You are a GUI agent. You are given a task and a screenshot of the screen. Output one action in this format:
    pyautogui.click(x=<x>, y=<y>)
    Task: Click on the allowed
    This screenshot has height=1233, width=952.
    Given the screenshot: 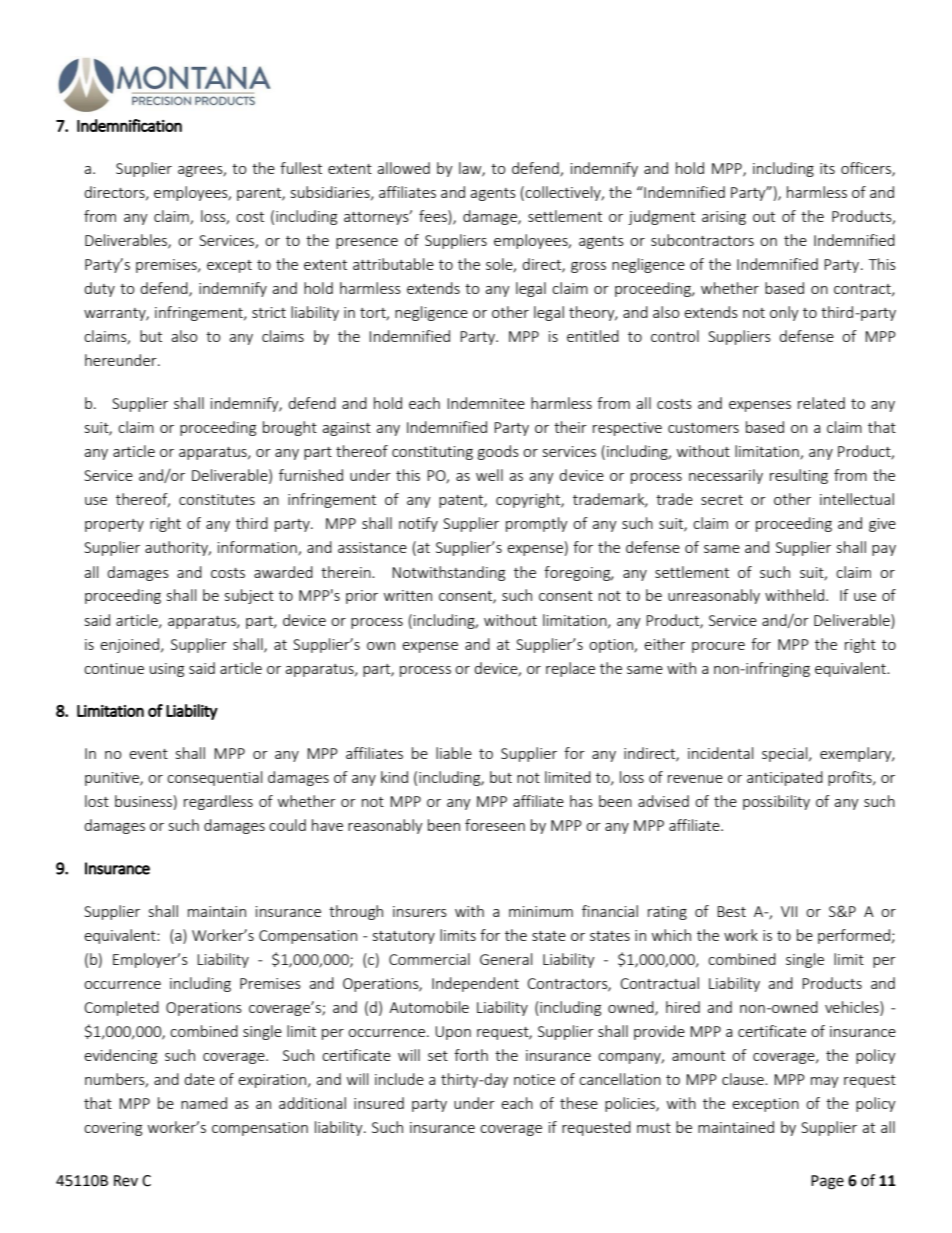 What is the action you would take?
    pyautogui.click(x=403, y=168)
